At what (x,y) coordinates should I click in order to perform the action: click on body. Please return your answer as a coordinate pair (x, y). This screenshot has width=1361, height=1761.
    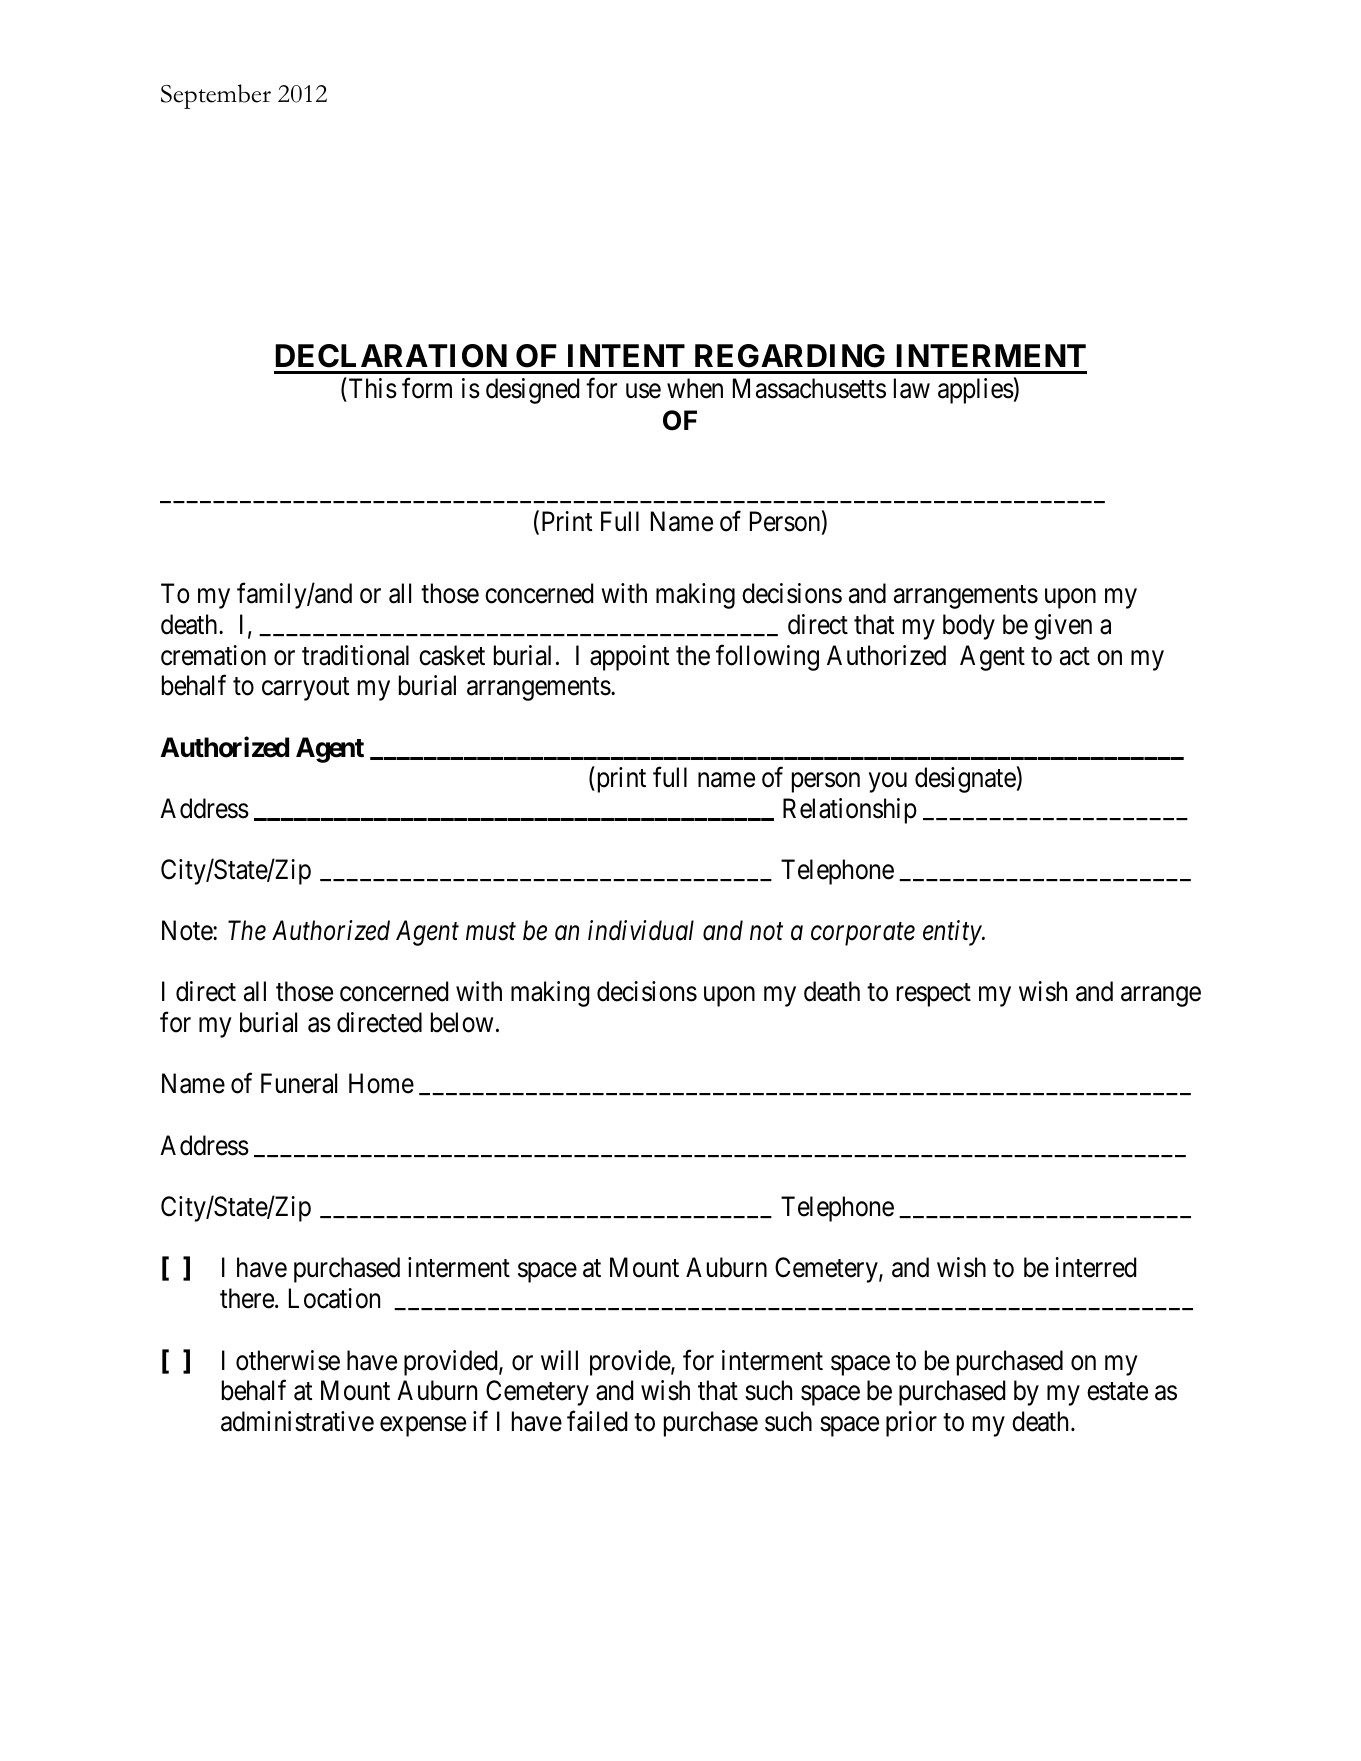
    Looking at the image, I should click on (969, 627).
